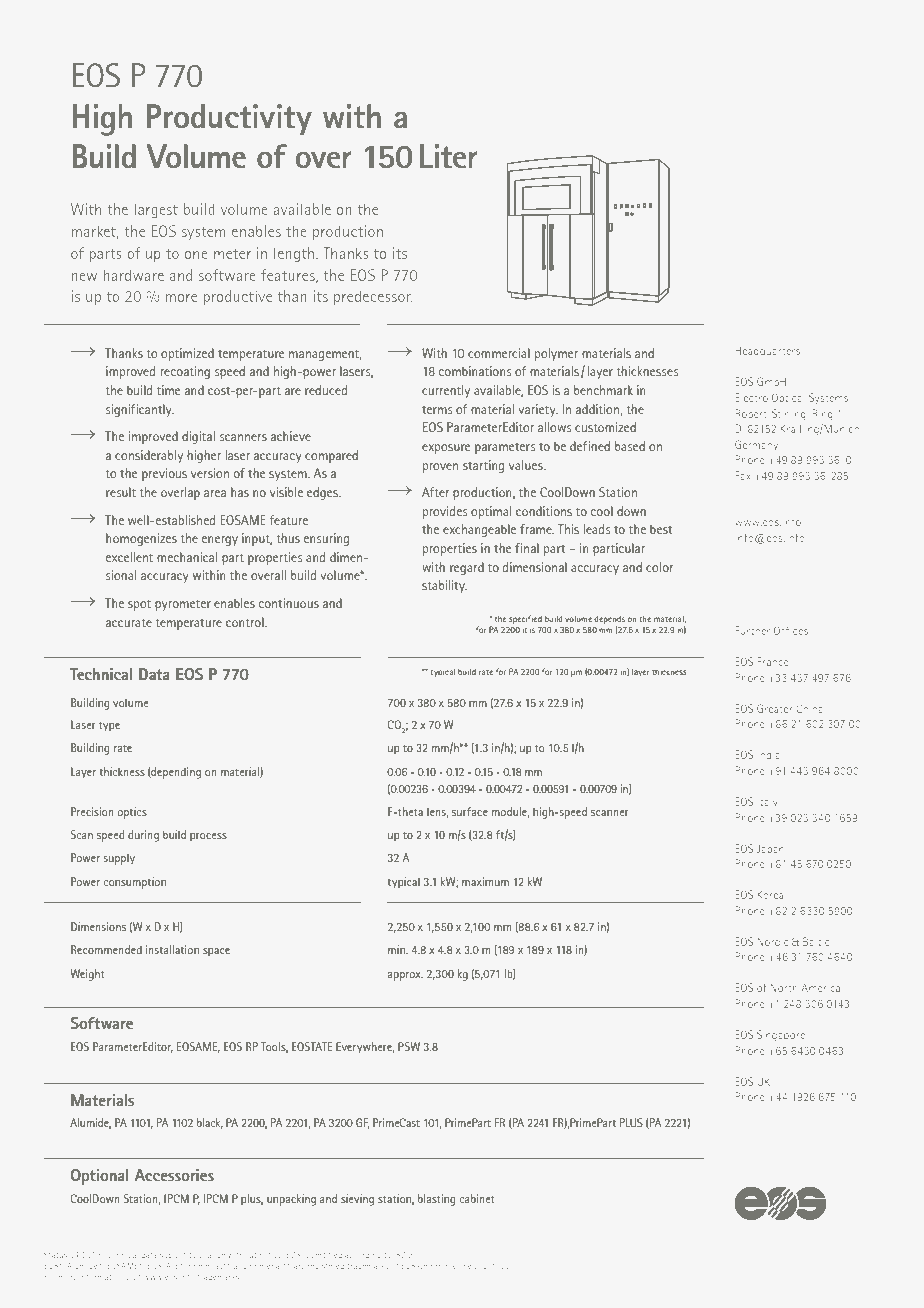 This page has height=1308, width=924. I want to click on type, so click(109, 726).
